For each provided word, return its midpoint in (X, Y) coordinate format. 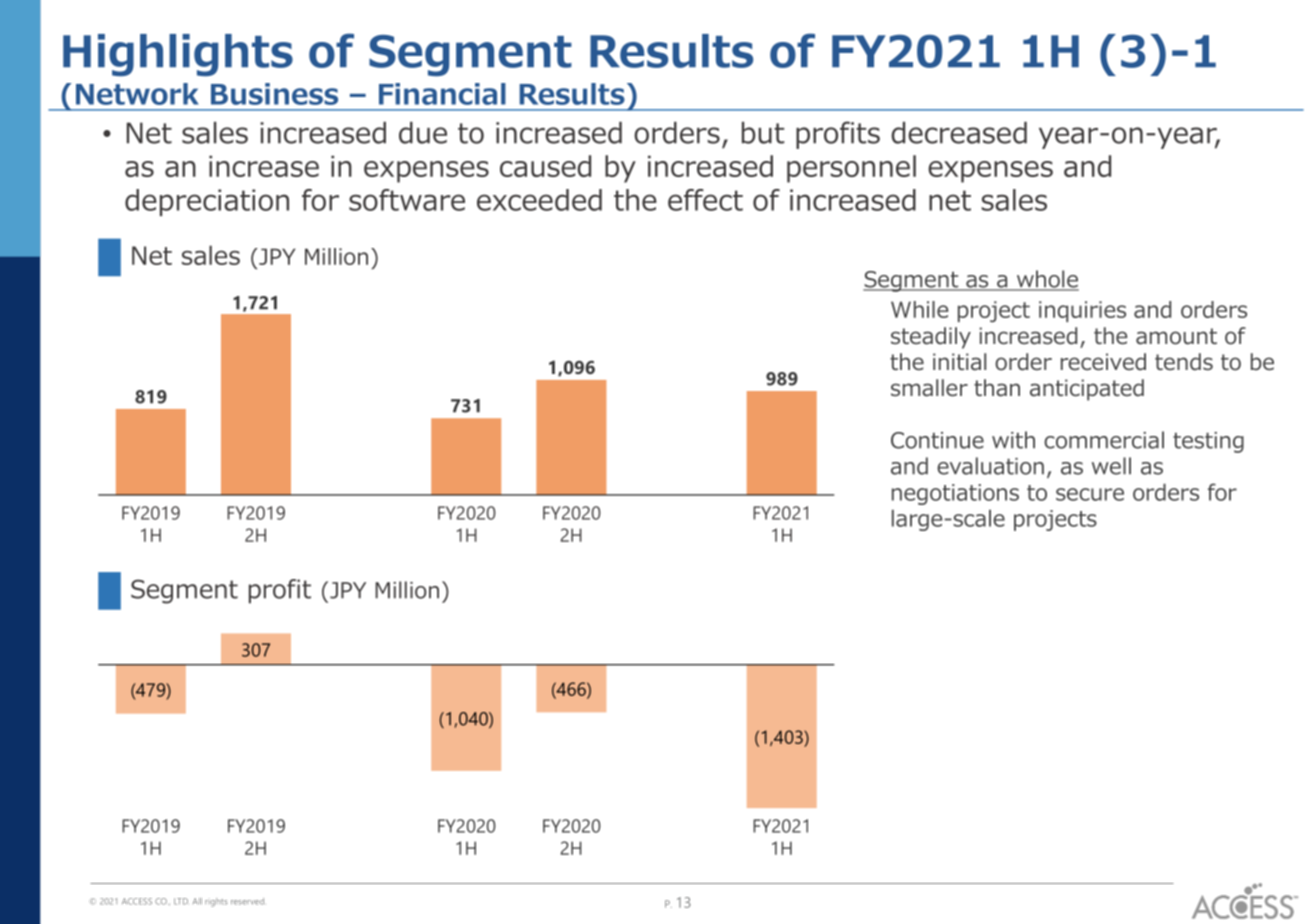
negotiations (955, 494)
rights (216, 902)
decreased (959, 133)
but (763, 133)
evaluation (990, 466)
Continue (937, 440)
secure (1090, 494)
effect (705, 200)
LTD (181, 901)
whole (1046, 280)
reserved (247, 901)
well (1111, 466)
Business (274, 94)
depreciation (207, 202)
